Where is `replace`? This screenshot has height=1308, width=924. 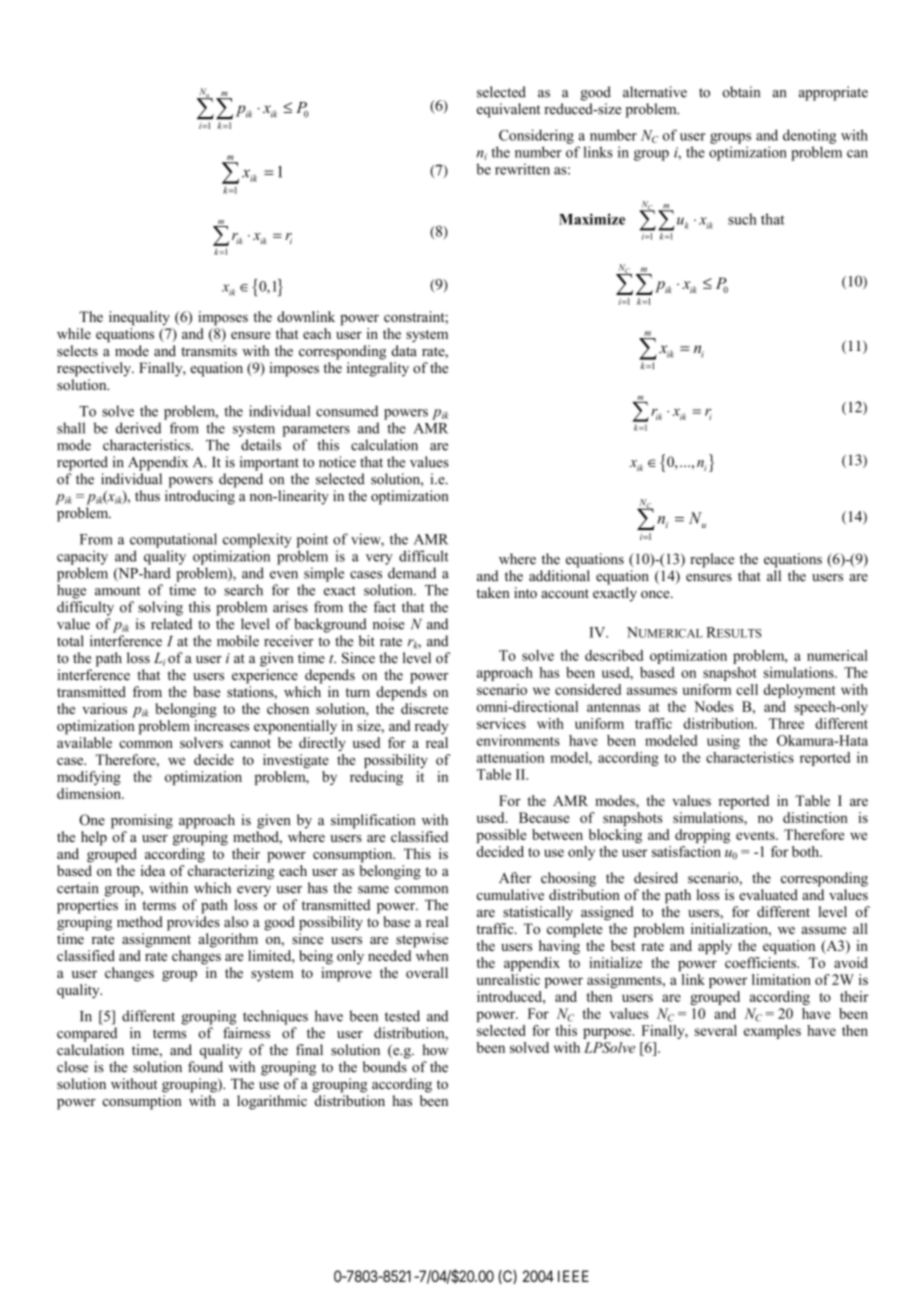 replace is located at coordinates (712, 560).
